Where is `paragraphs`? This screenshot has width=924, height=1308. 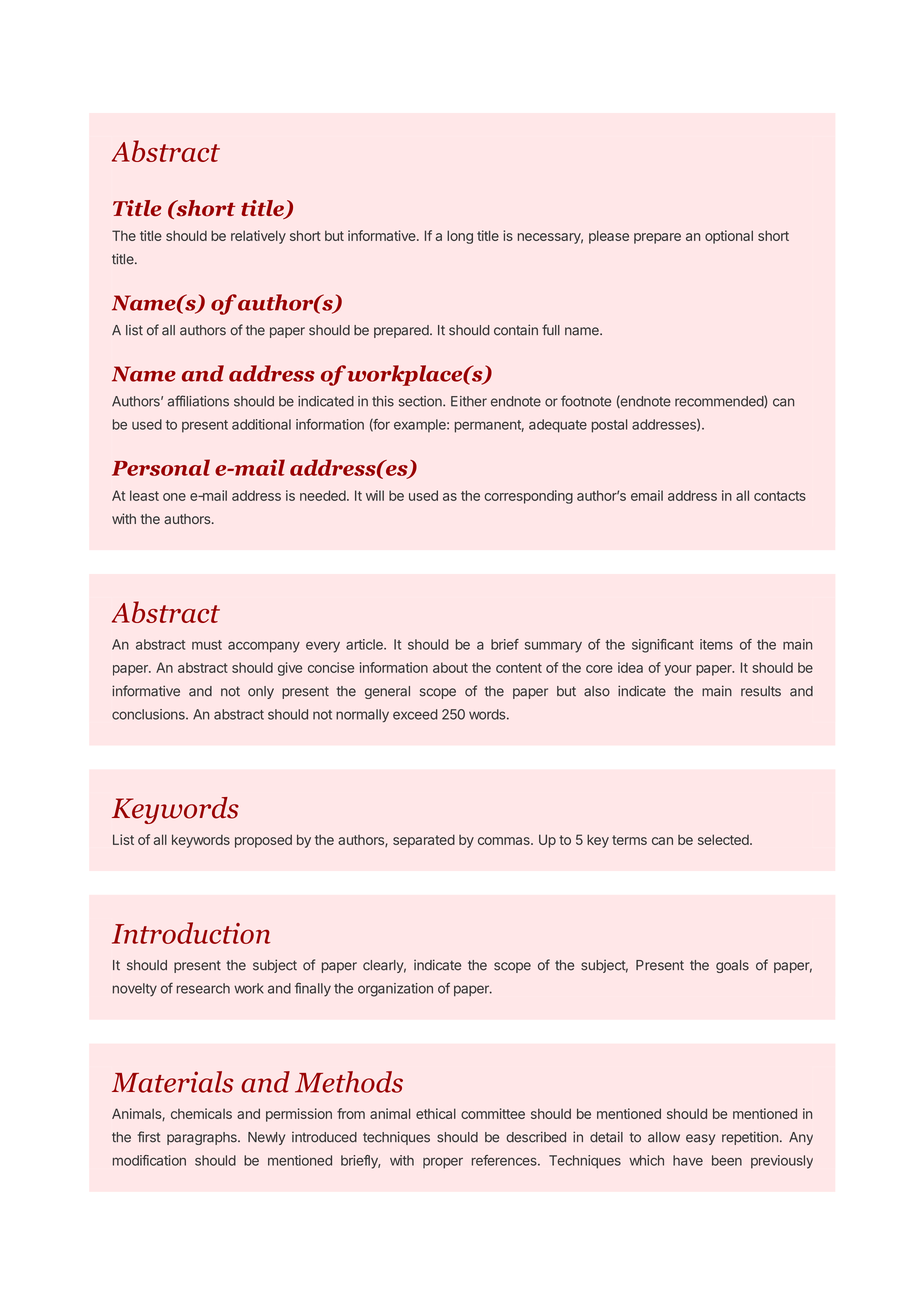
paragraphs is located at coordinates (203, 1138).
